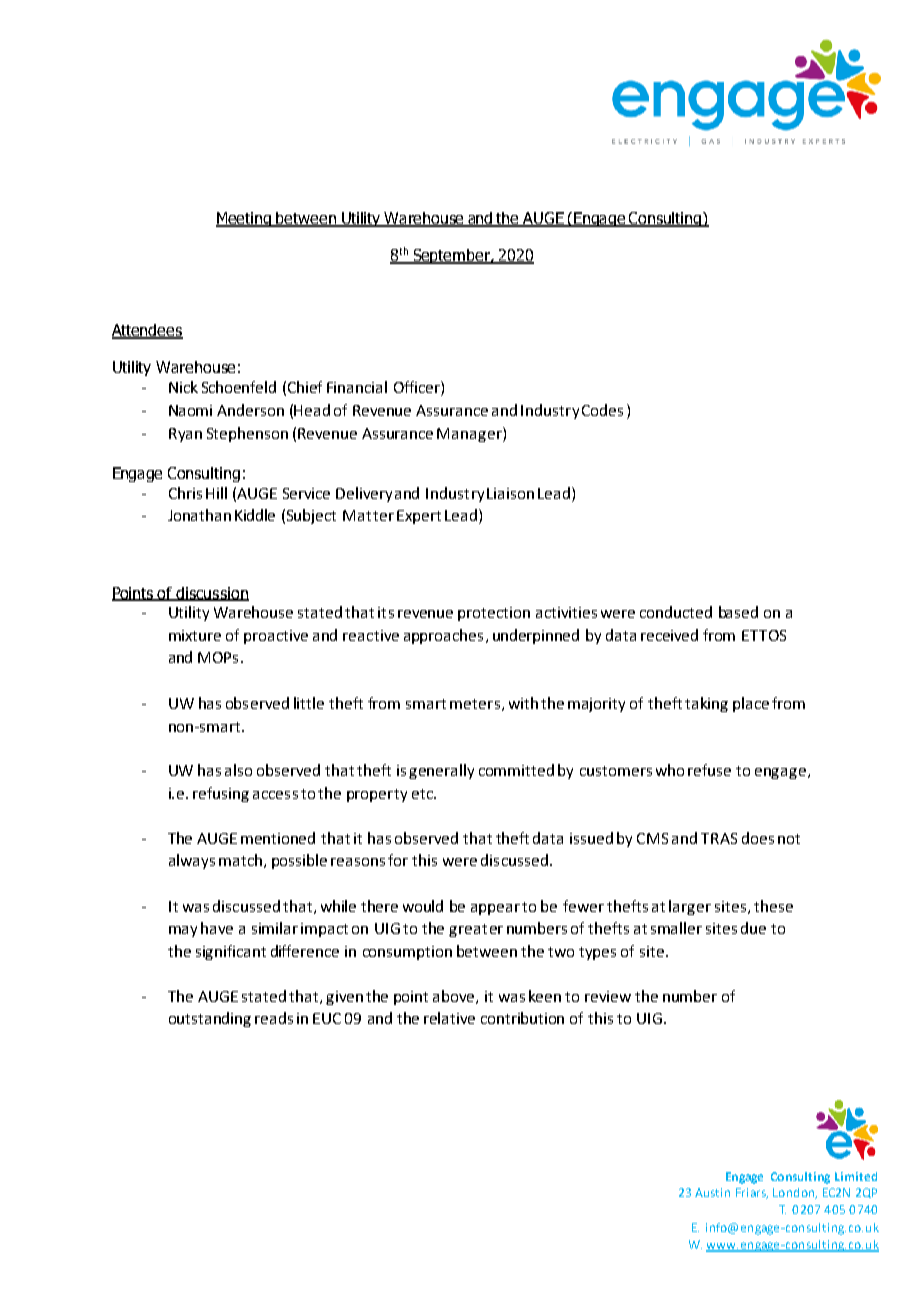 The height and width of the screenshot is (1309, 924). I want to click on Meeting, so click(245, 219).
